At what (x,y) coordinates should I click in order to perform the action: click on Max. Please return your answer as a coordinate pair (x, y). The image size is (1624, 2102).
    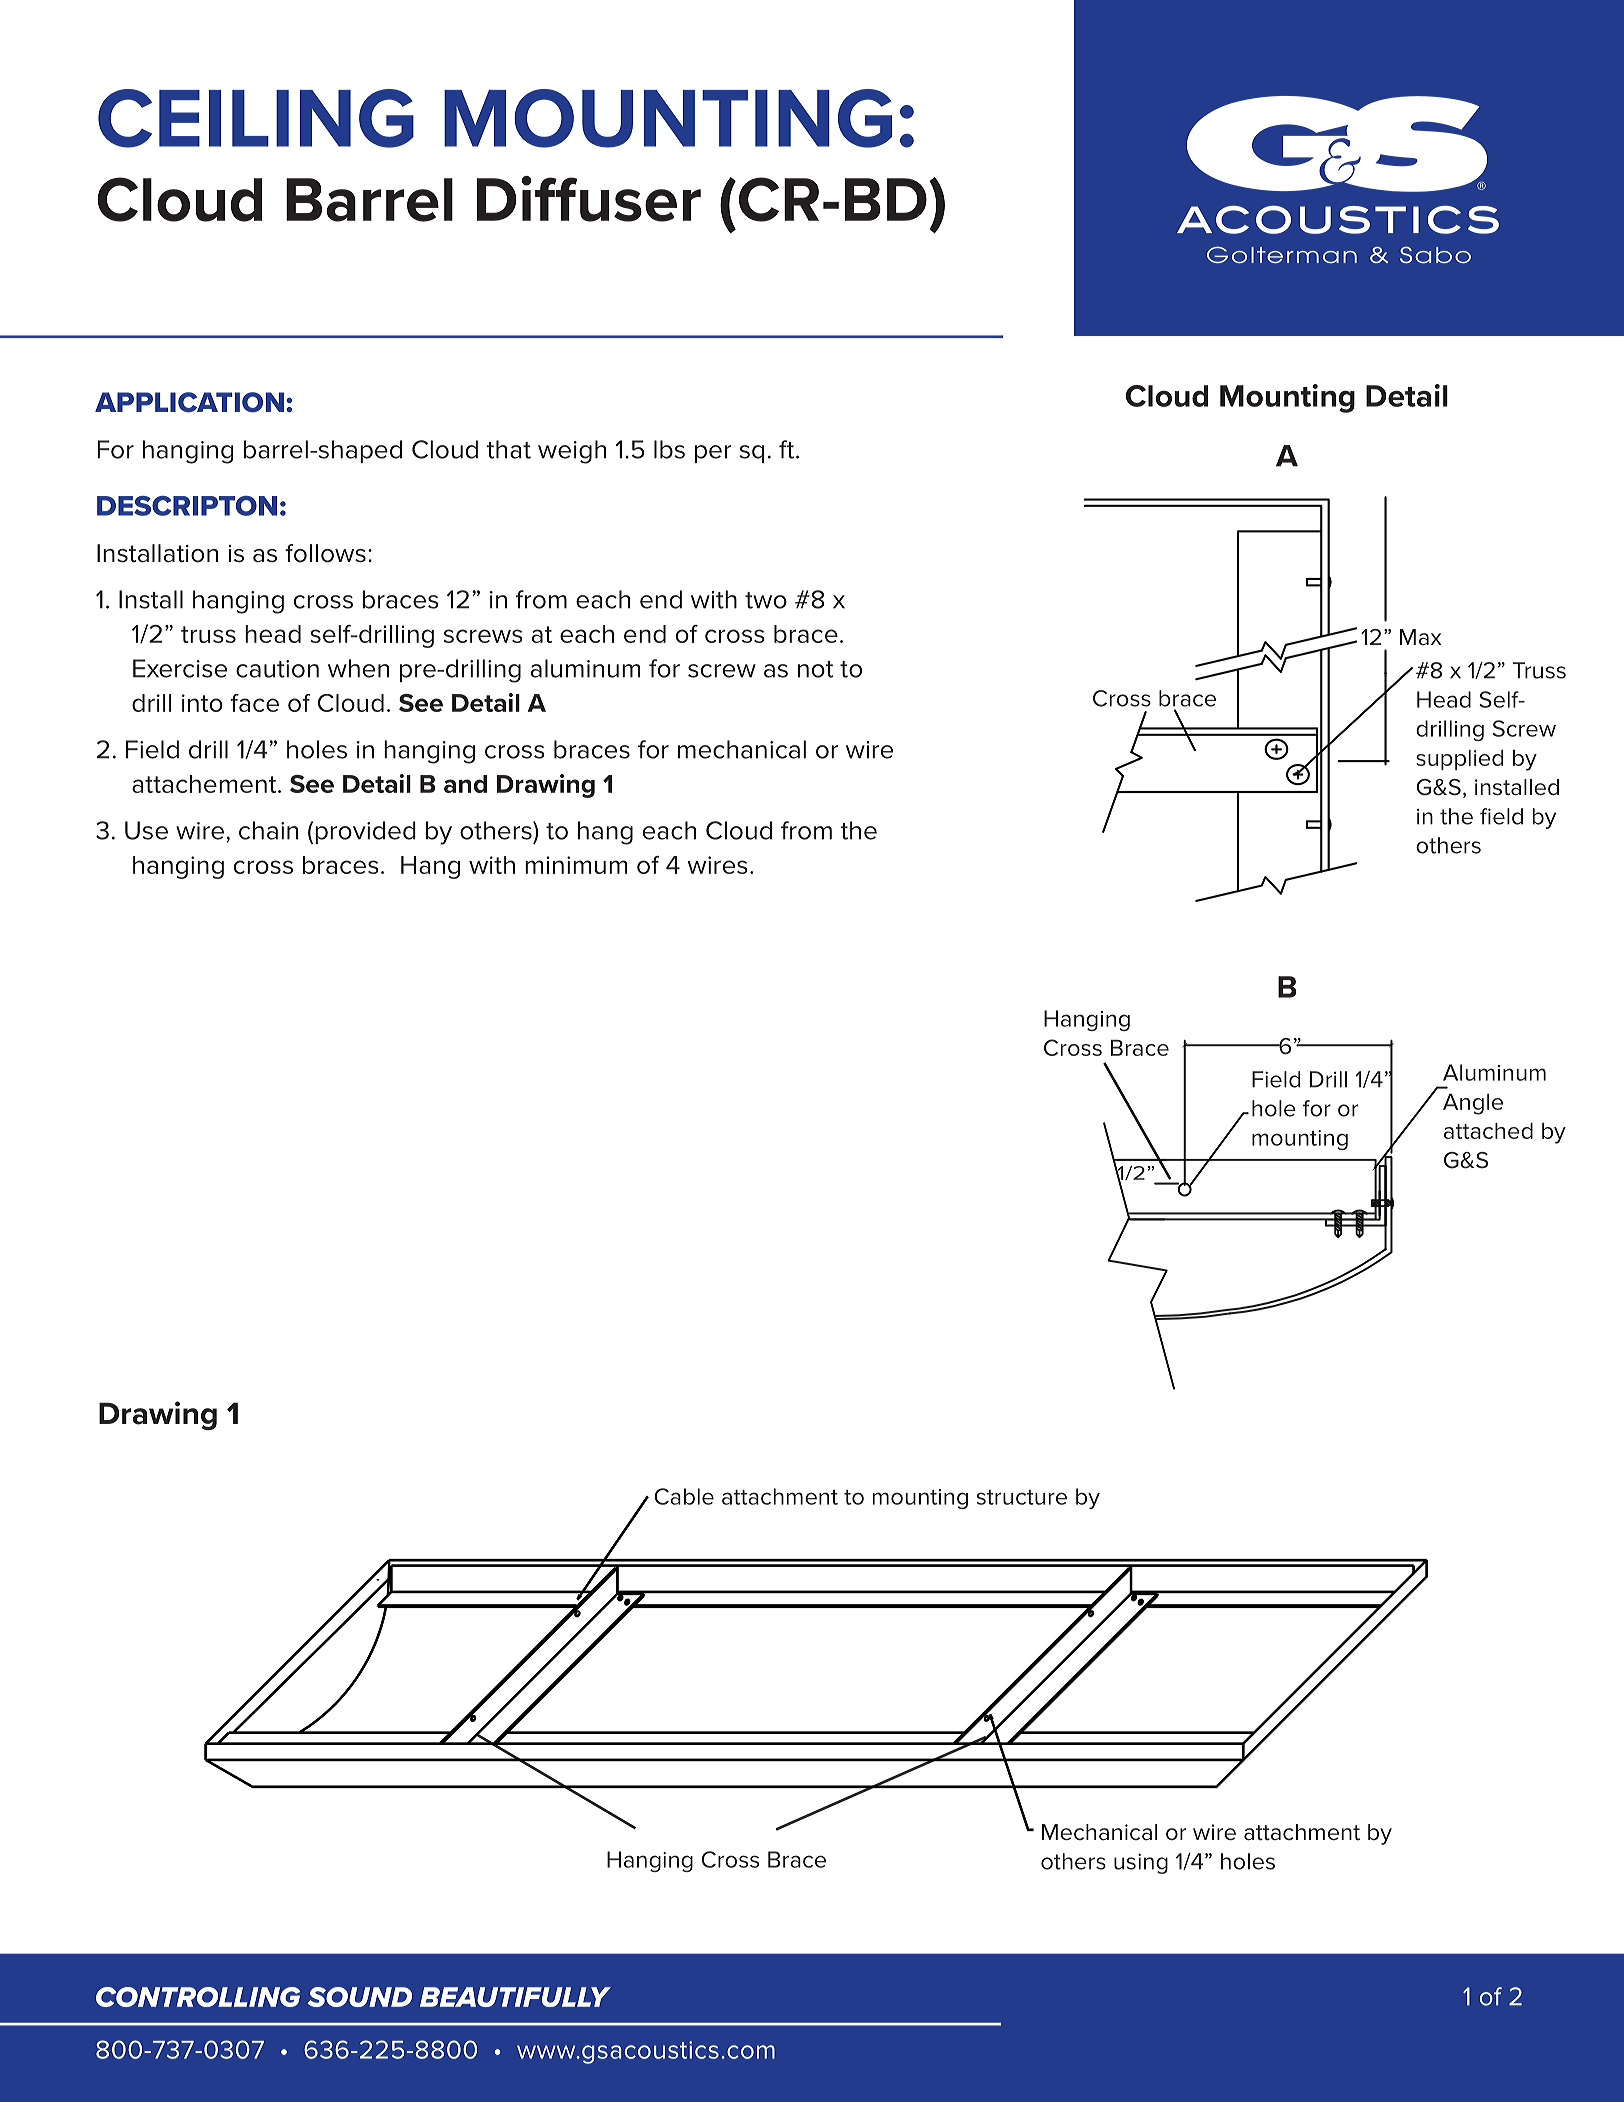
    Looking at the image, I should click on (1421, 637).
